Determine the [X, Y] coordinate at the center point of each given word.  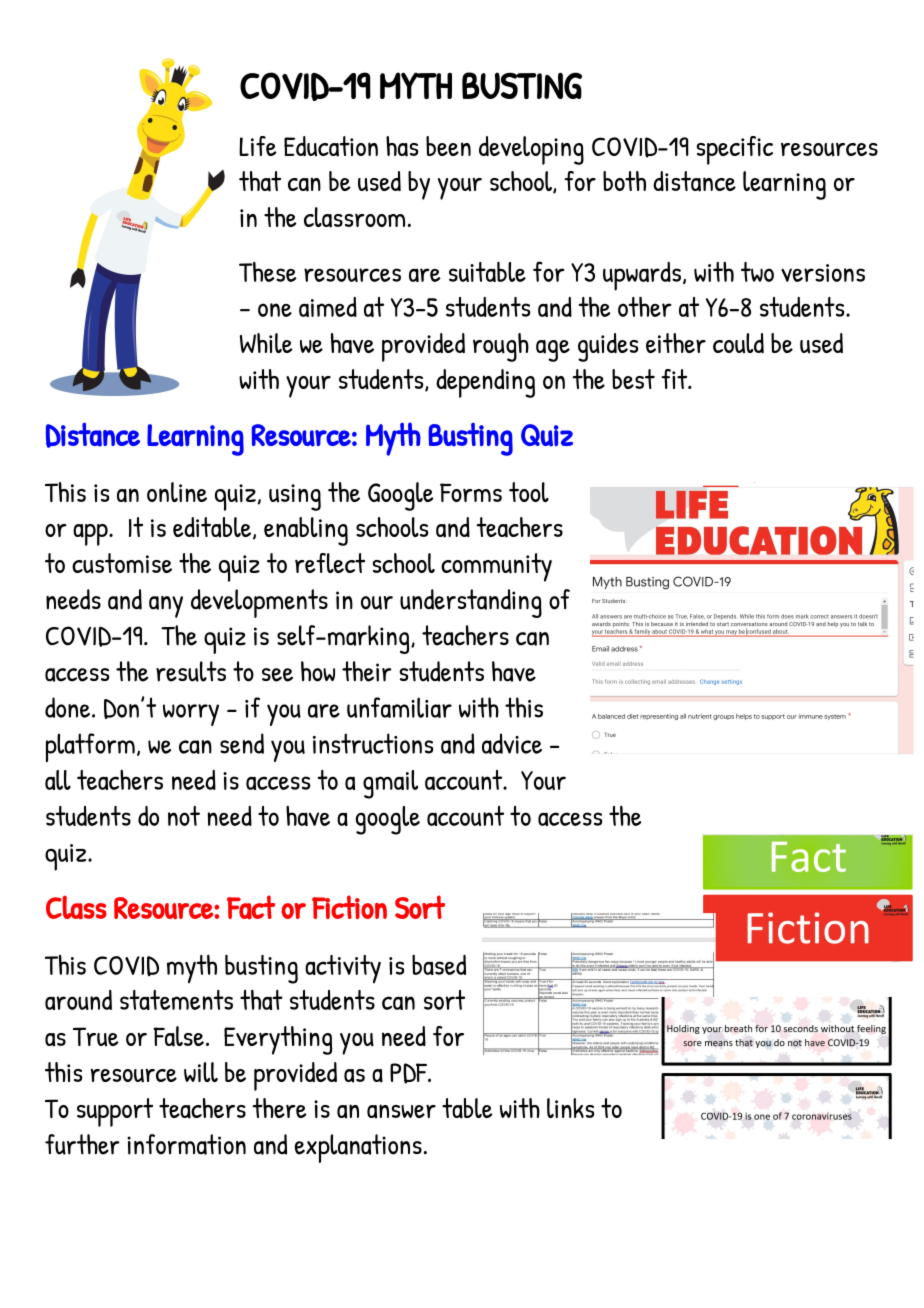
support [115, 1112]
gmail [390, 784]
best [633, 379]
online [177, 492]
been [448, 146]
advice [512, 743]
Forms [471, 492]
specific [734, 150]
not [184, 816]
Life [258, 146]
